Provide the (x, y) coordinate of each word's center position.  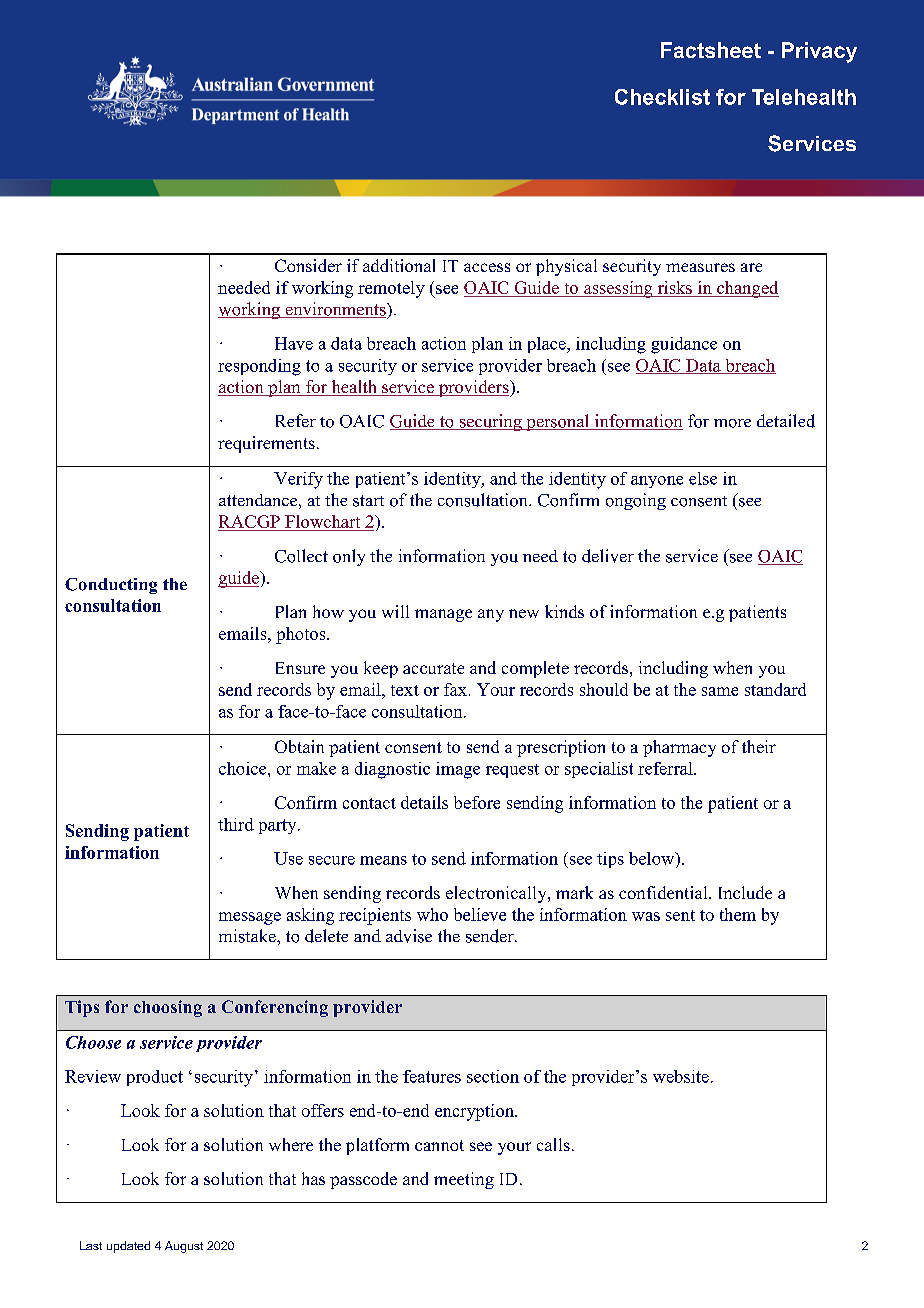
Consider (308, 265)
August (184, 1247)
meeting (464, 1180)
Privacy (819, 52)
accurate (433, 668)
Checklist (662, 97)
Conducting (111, 586)
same (720, 691)
